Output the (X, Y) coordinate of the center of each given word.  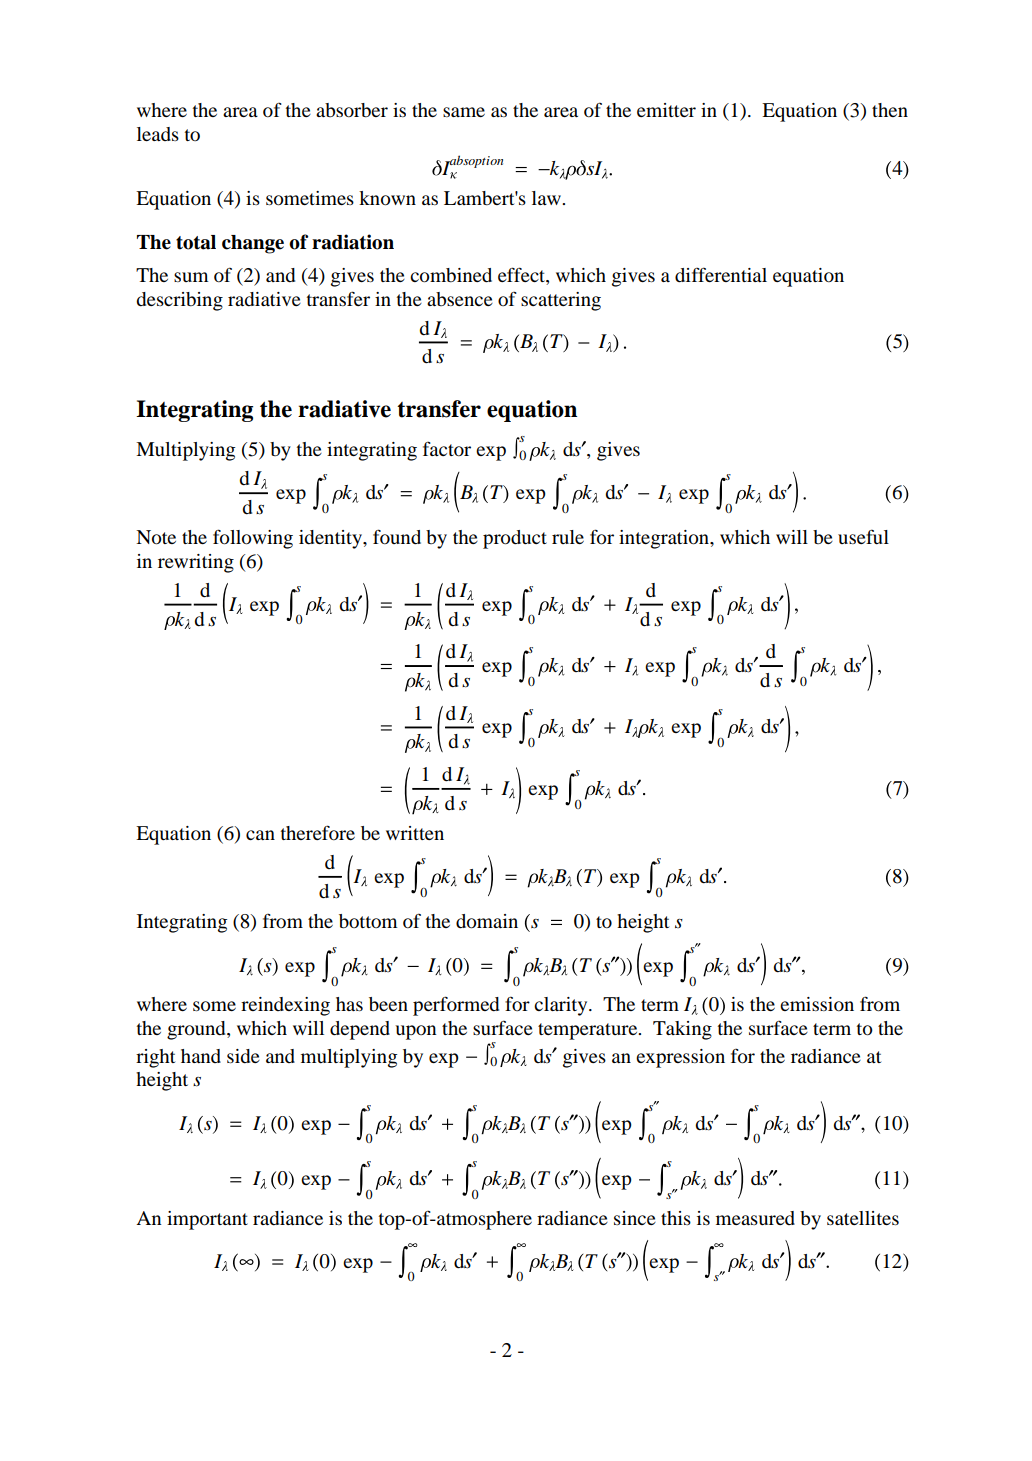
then (890, 110)
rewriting (196, 563)
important (207, 1220)
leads (158, 134)
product (515, 539)
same (464, 112)
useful (863, 536)
